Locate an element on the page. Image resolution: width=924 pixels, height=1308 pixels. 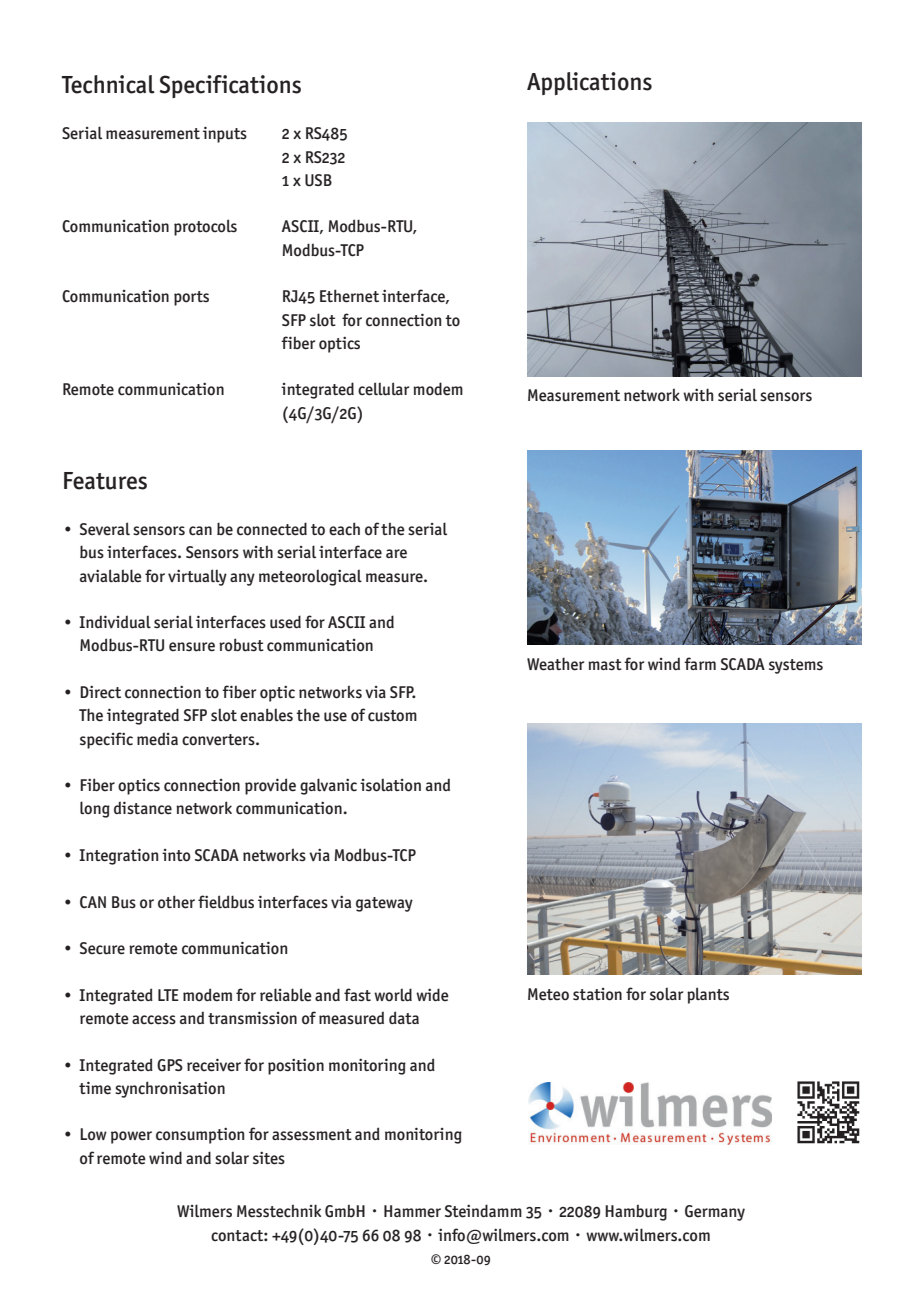
Hammer is located at coordinates (412, 1211).
